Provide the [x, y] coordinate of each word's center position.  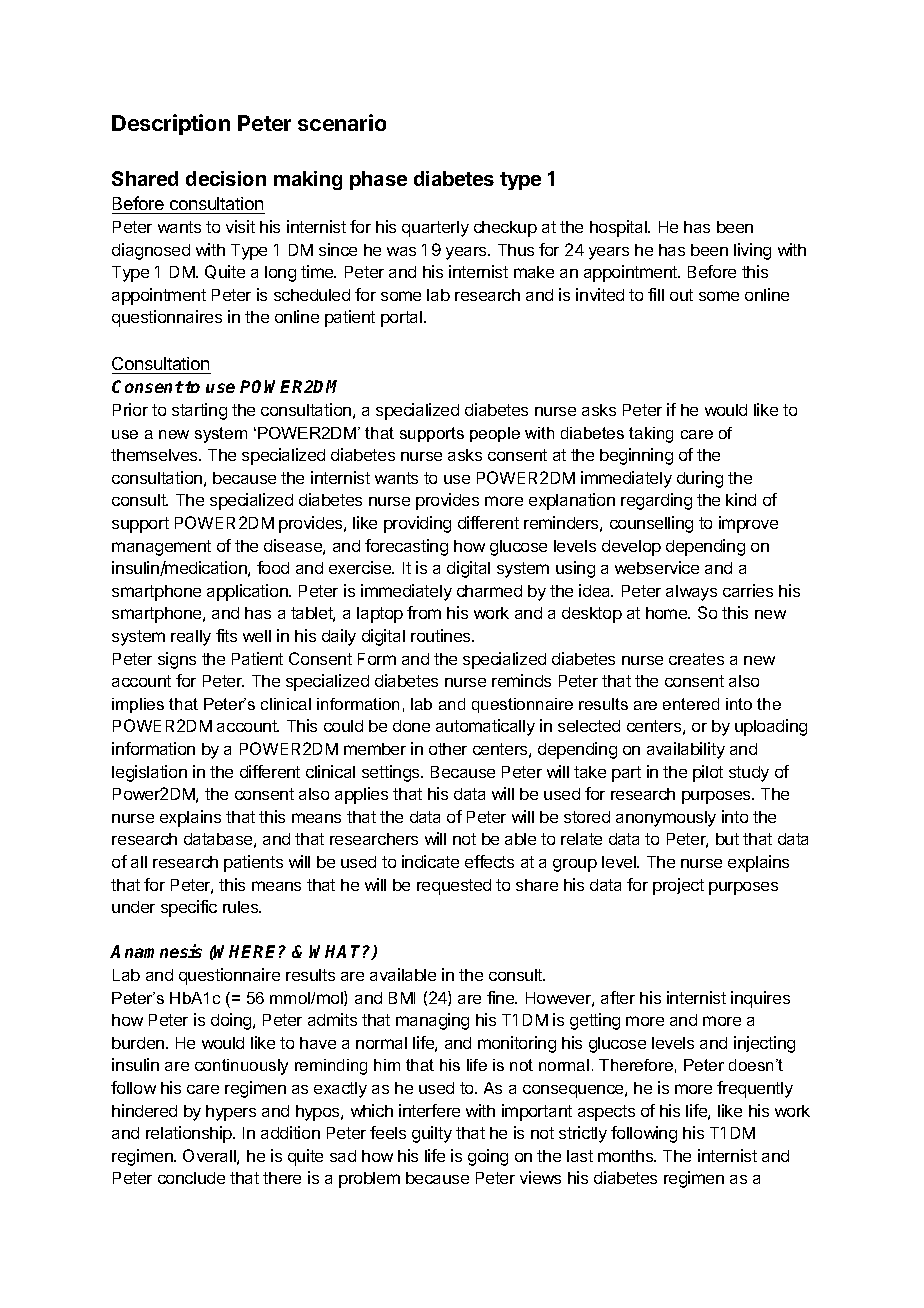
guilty [432, 1134]
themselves [155, 455]
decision [226, 178]
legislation [149, 773]
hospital [619, 228]
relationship [190, 1134]
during [700, 479]
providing [417, 524]
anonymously [666, 819]
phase [378, 180]
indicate [430, 861]
